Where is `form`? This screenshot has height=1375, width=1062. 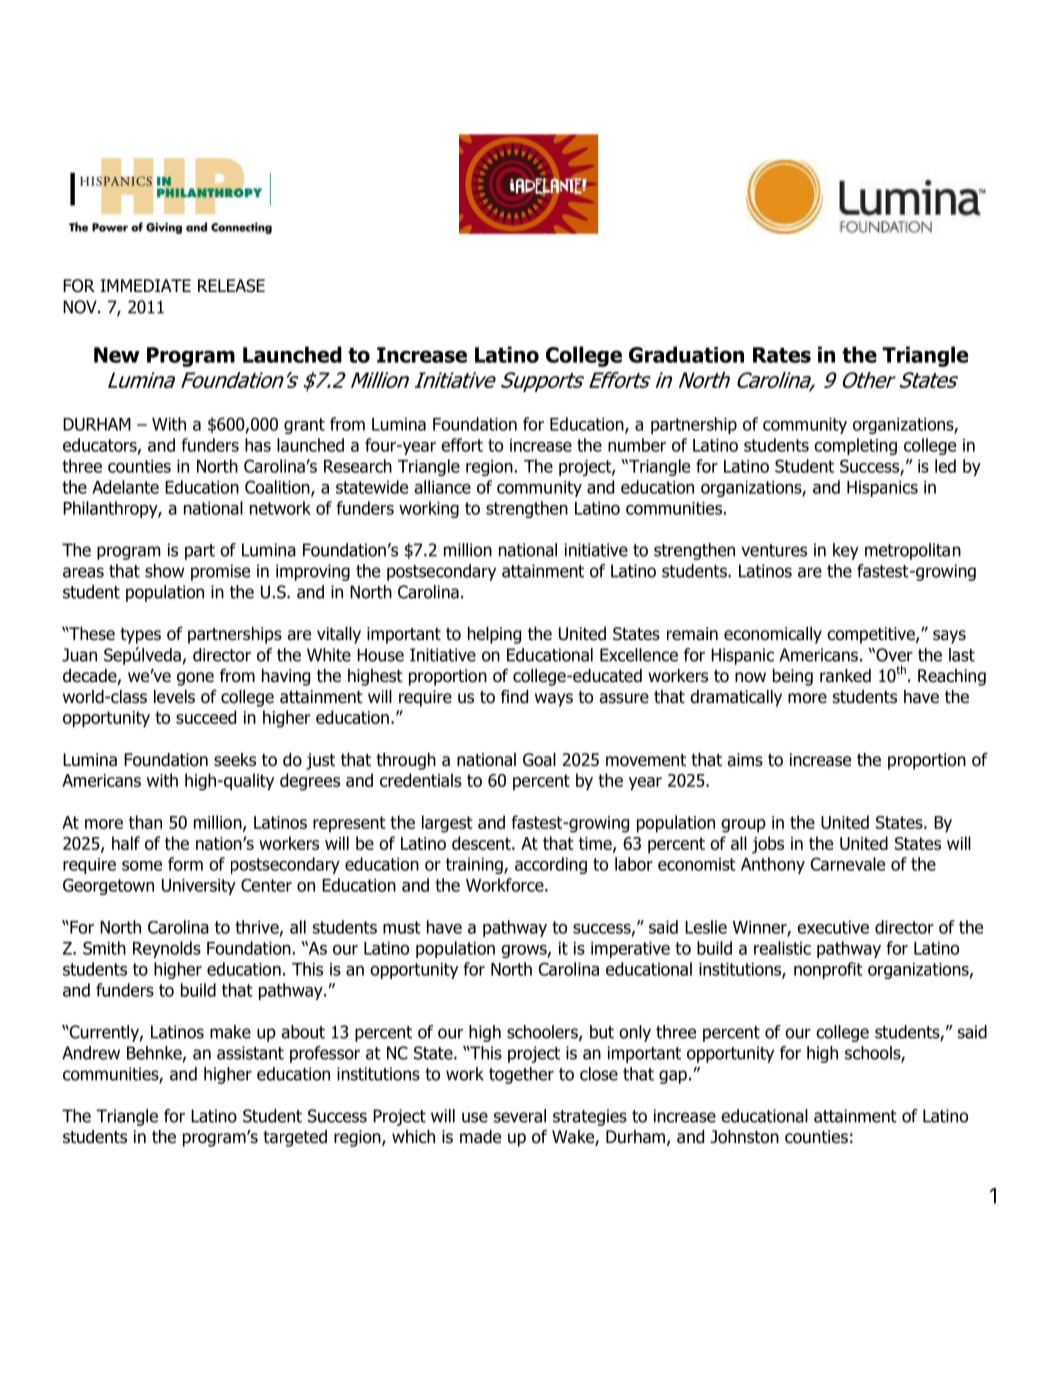
form is located at coordinates (185, 864).
